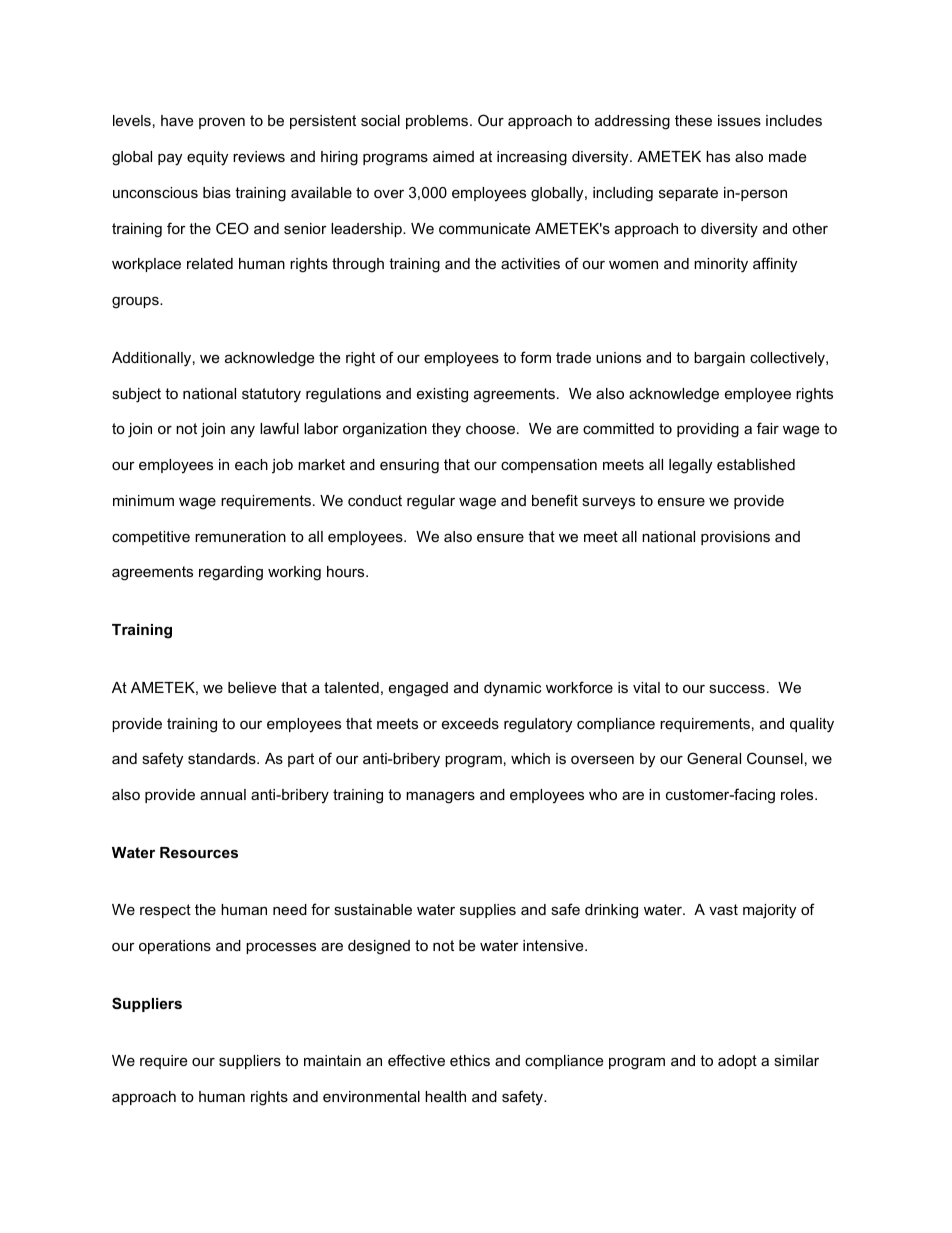 The image size is (952, 1233). Describe the element at coordinates (240, 536) in the document. I see `remuneration` at that location.
